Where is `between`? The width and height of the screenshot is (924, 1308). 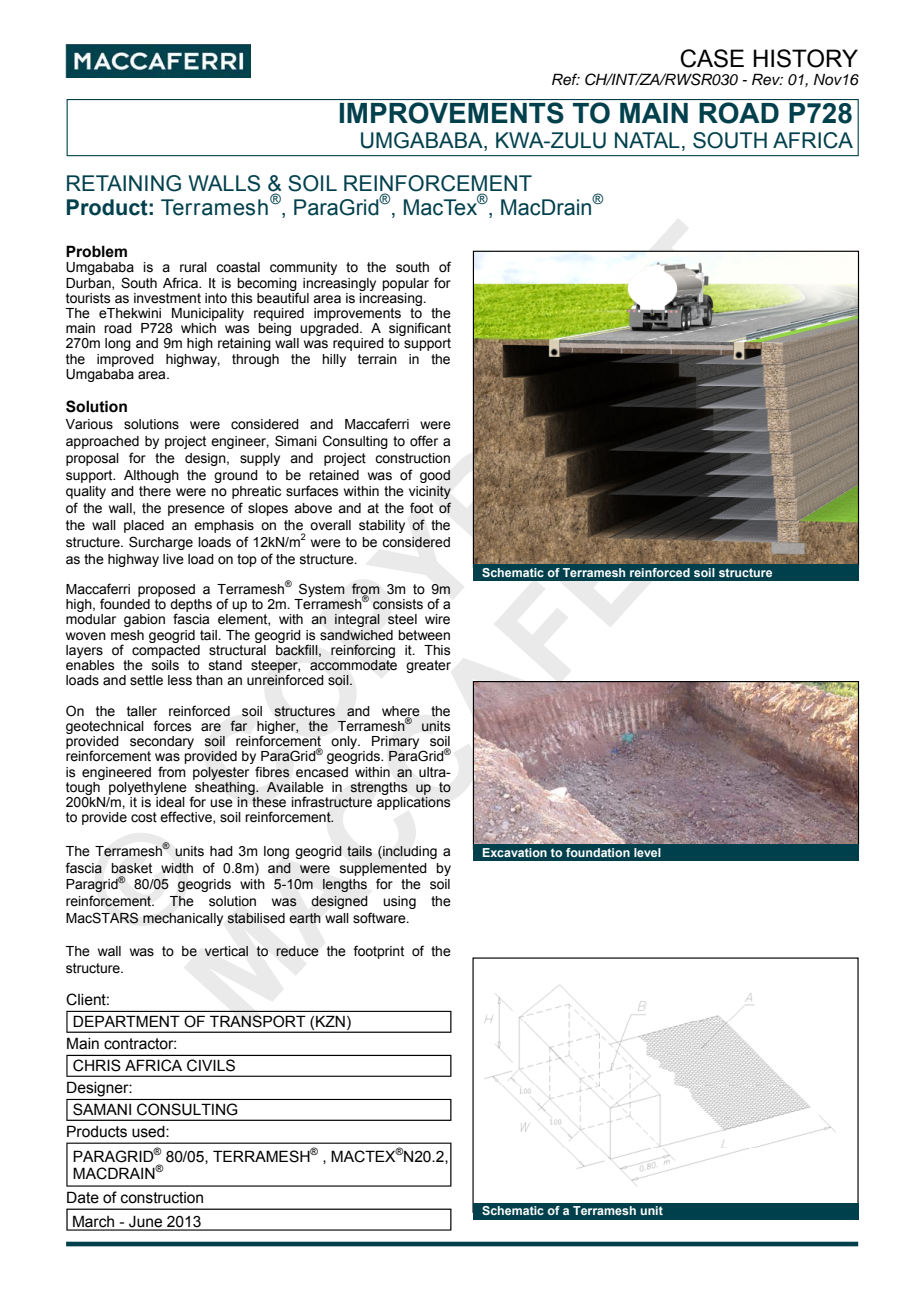
between is located at coordinates (424, 635).
